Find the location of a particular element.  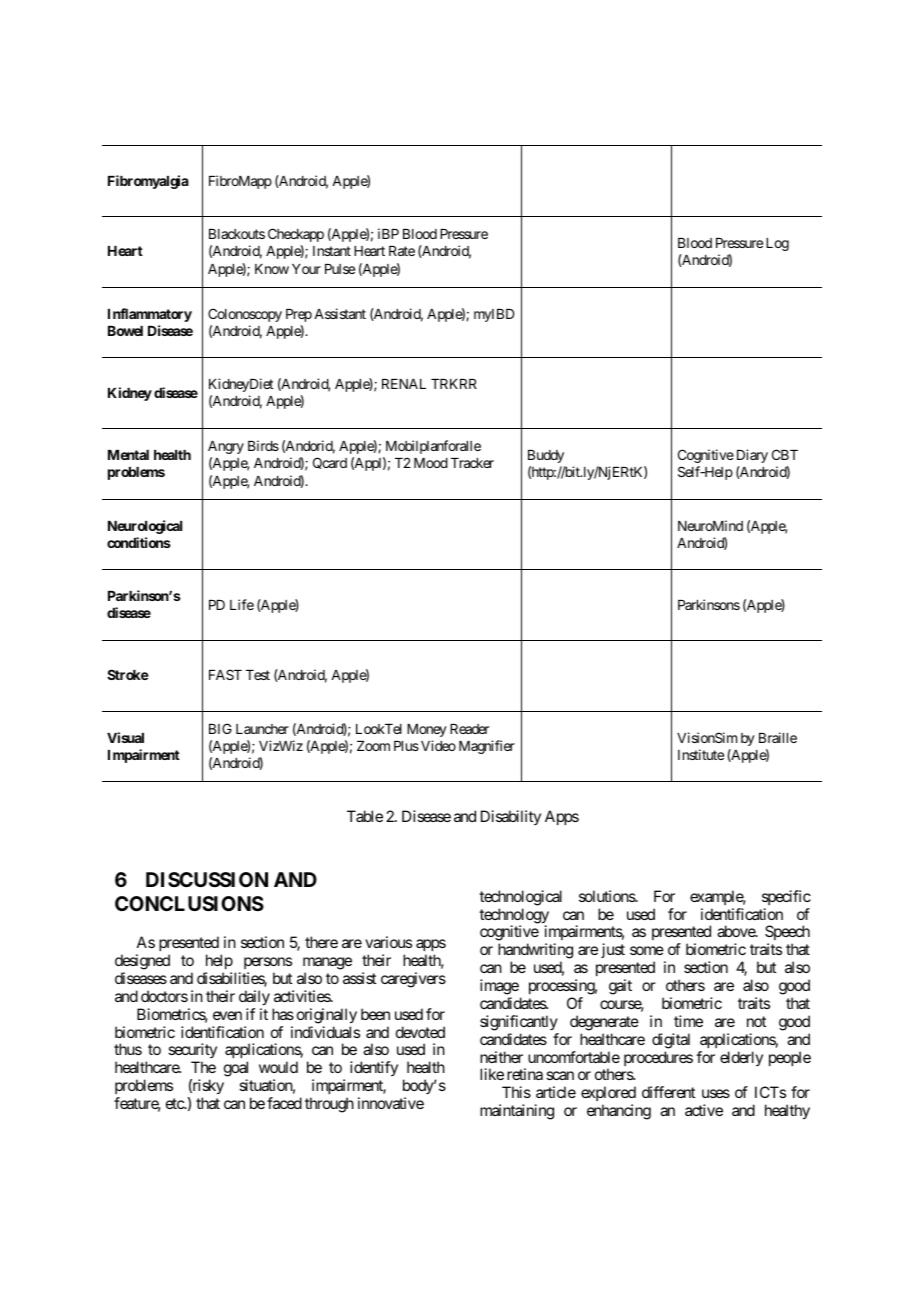

technological is located at coordinates (520, 898).
